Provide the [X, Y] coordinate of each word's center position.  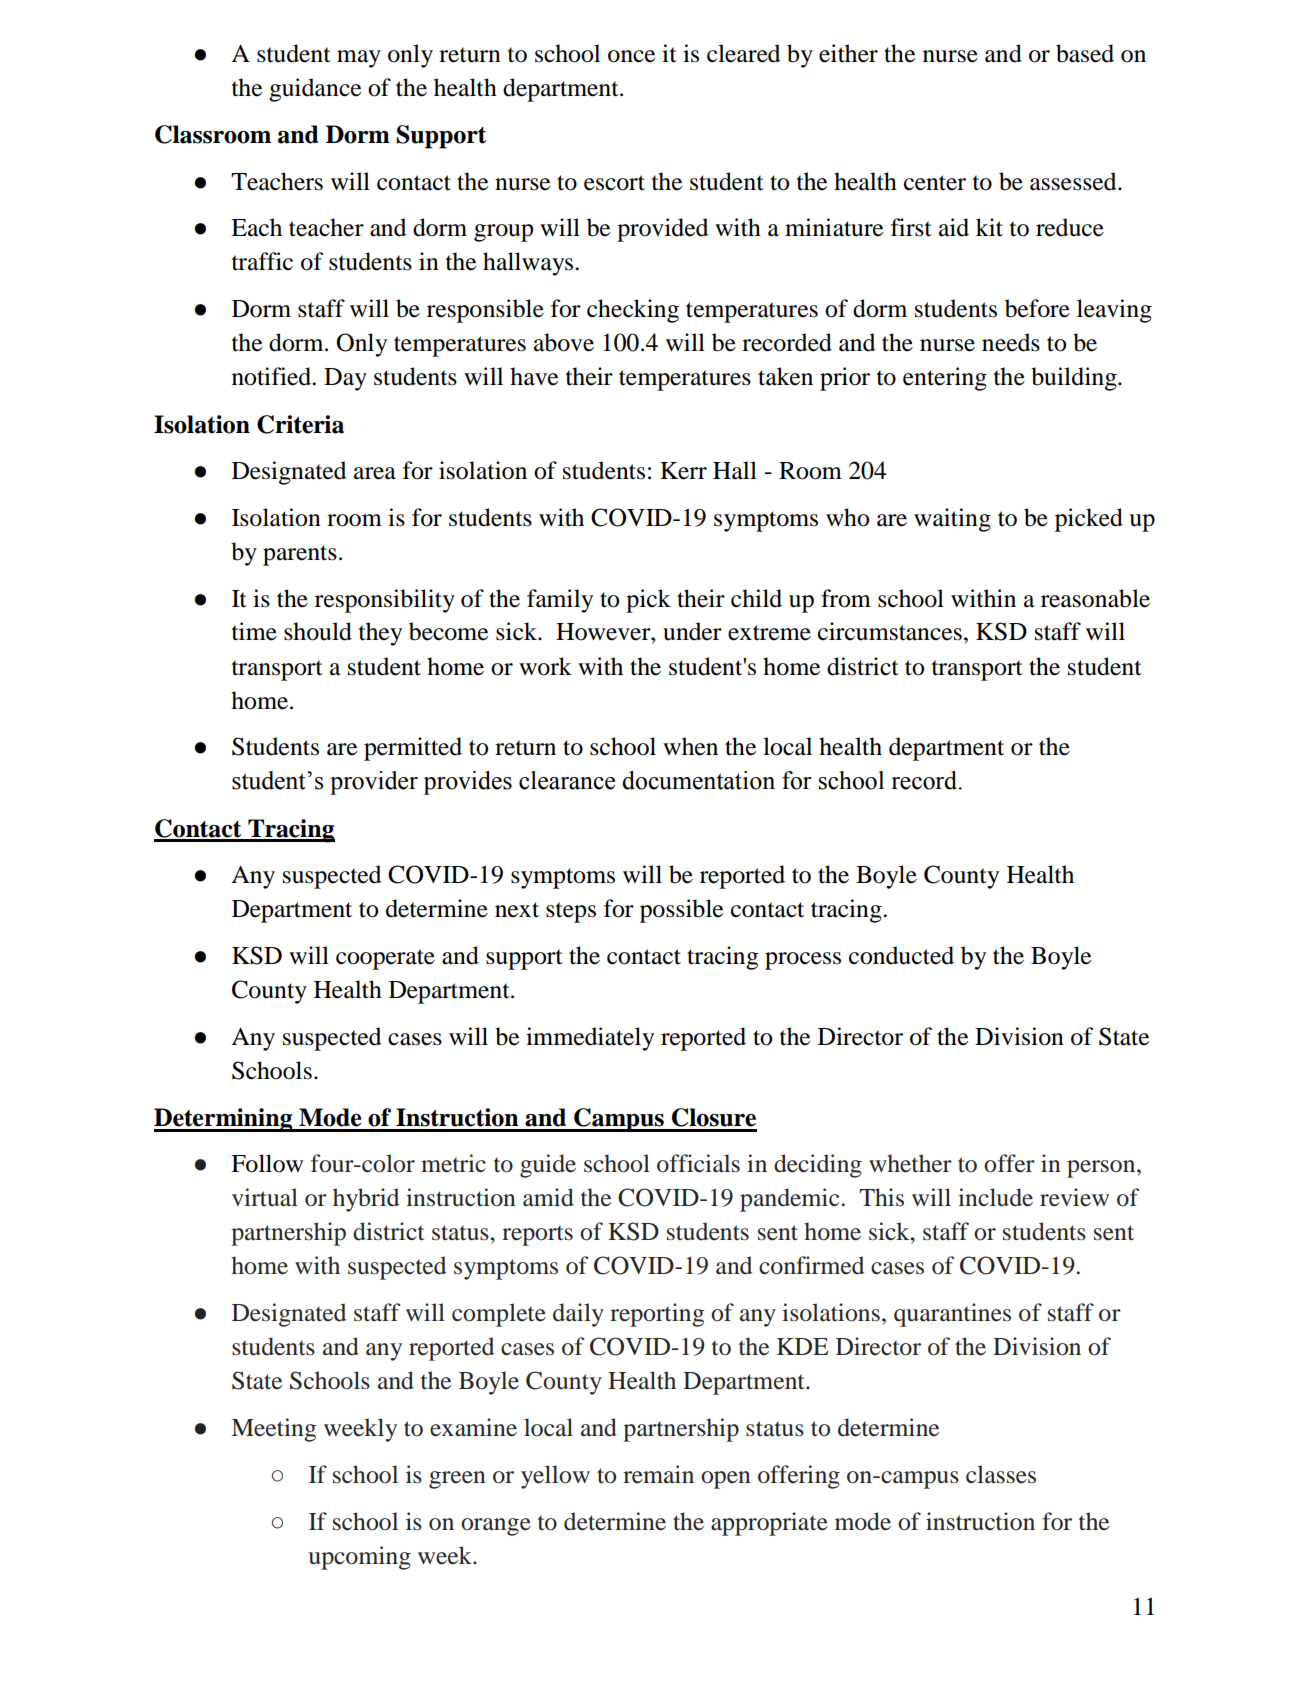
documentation [698, 780]
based [1085, 53]
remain [658, 1474]
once [631, 56]
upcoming [360, 1558]
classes [1001, 1474]
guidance [315, 90]
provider [374, 783]
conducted [901, 955]
